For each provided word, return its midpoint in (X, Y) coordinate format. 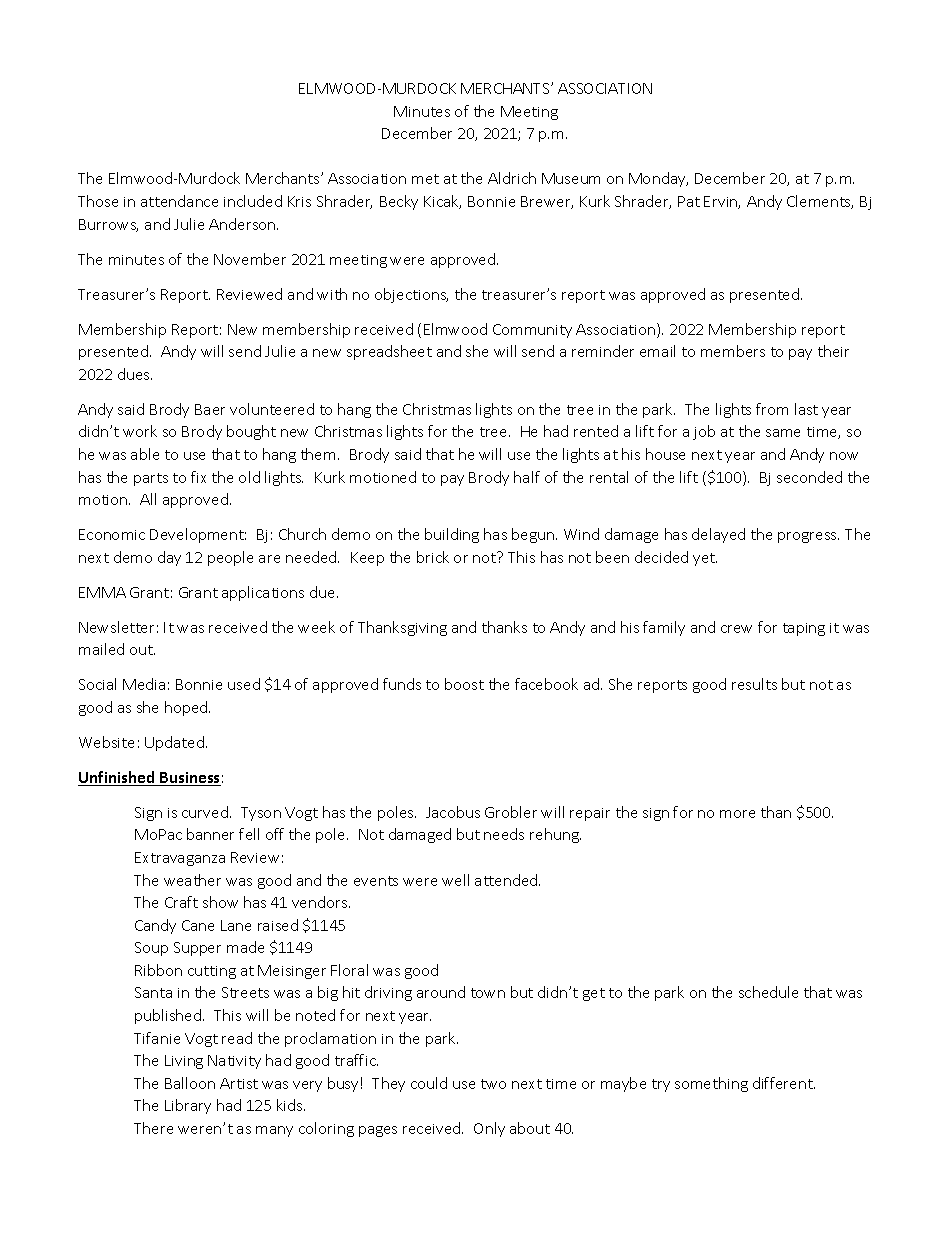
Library (188, 1106)
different (784, 1083)
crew (736, 629)
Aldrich (512, 178)
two (493, 1084)
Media (144, 684)
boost (464, 684)
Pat (689, 201)
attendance (179, 201)
